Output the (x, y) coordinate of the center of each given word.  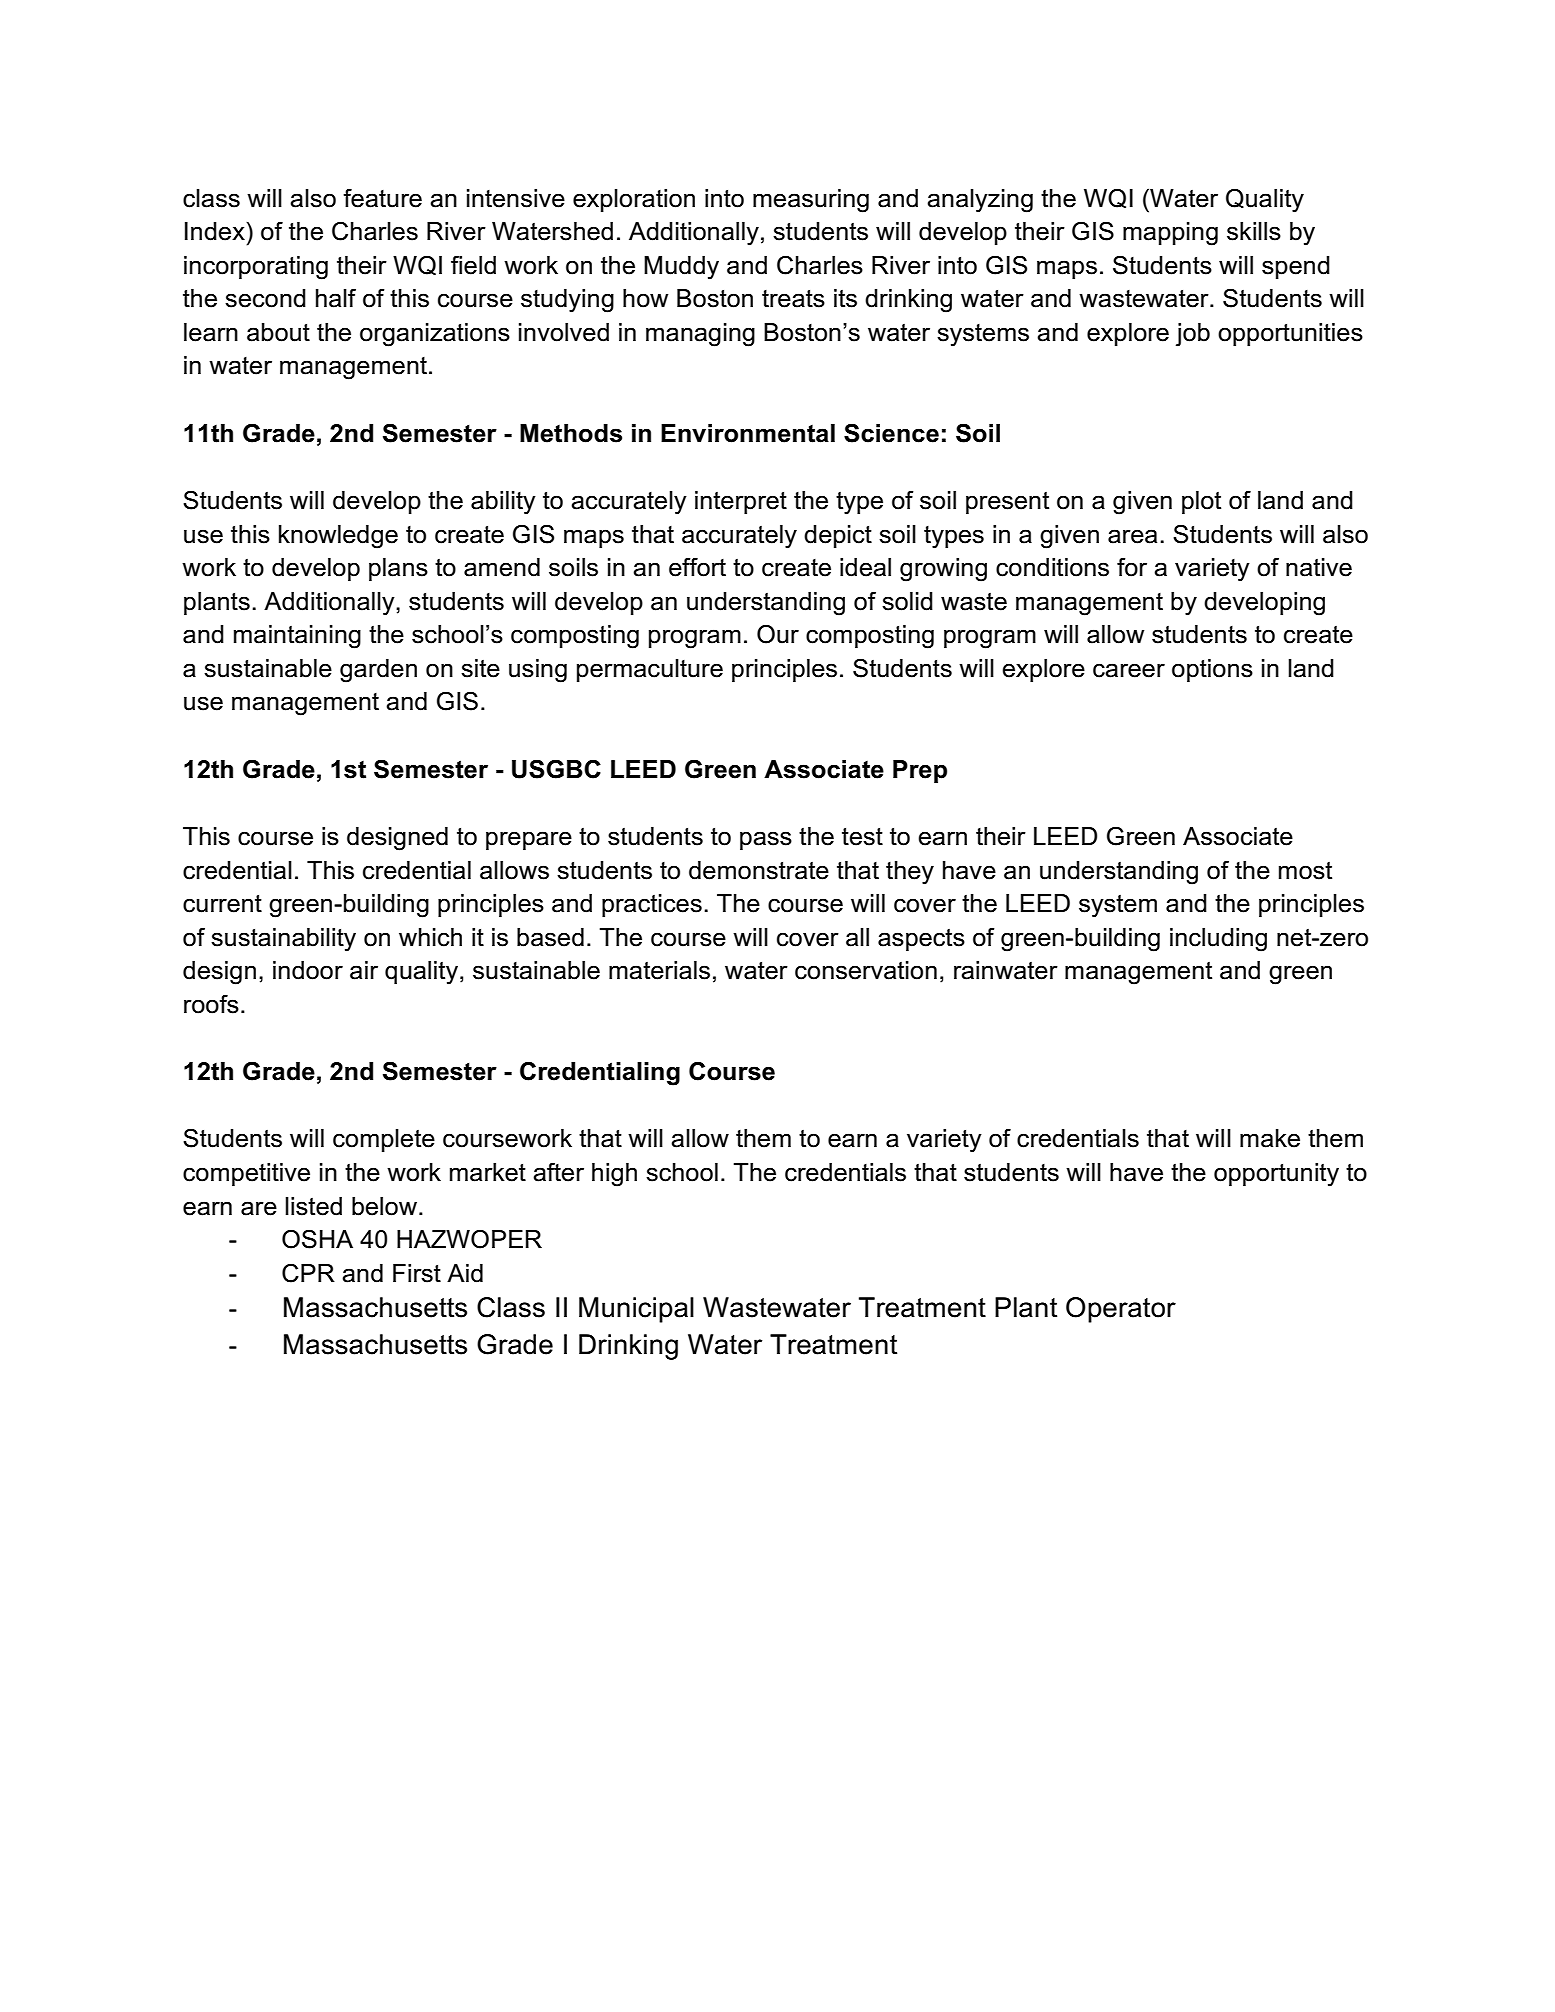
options (1212, 670)
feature (382, 198)
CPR (308, 1273)
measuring (811, 201)
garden (378, 671)
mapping (1170, 234)
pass (766, 840)
